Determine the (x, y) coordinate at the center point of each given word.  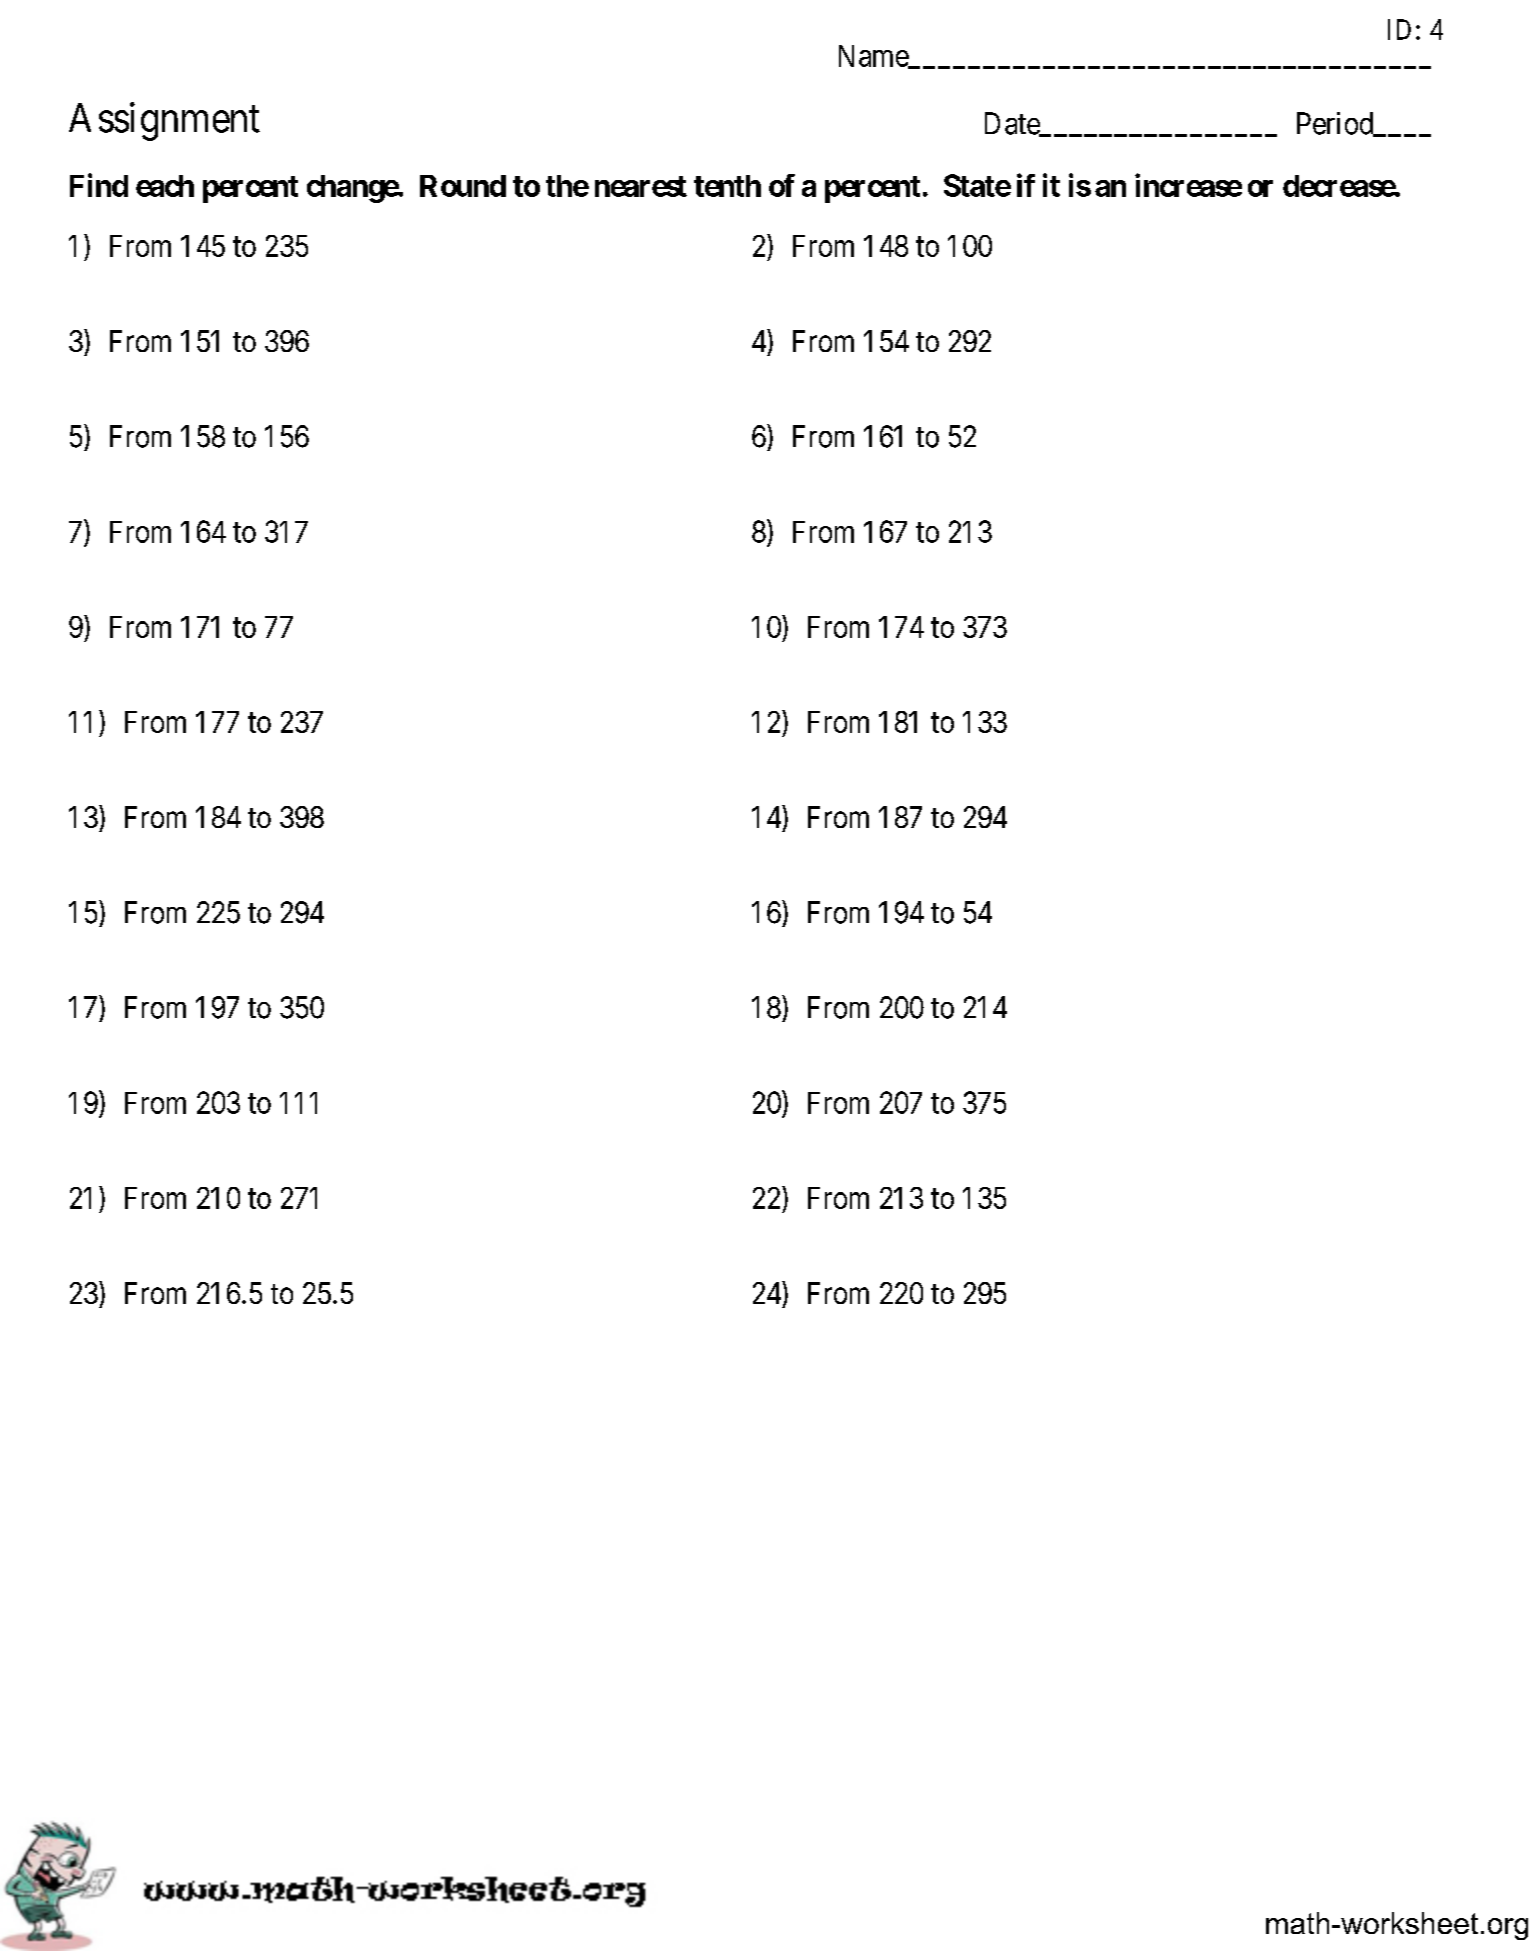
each (165, 186)
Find (99, 185)
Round (463, 186)
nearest (641, 186)
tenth (727, 186)
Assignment (164, 121)
